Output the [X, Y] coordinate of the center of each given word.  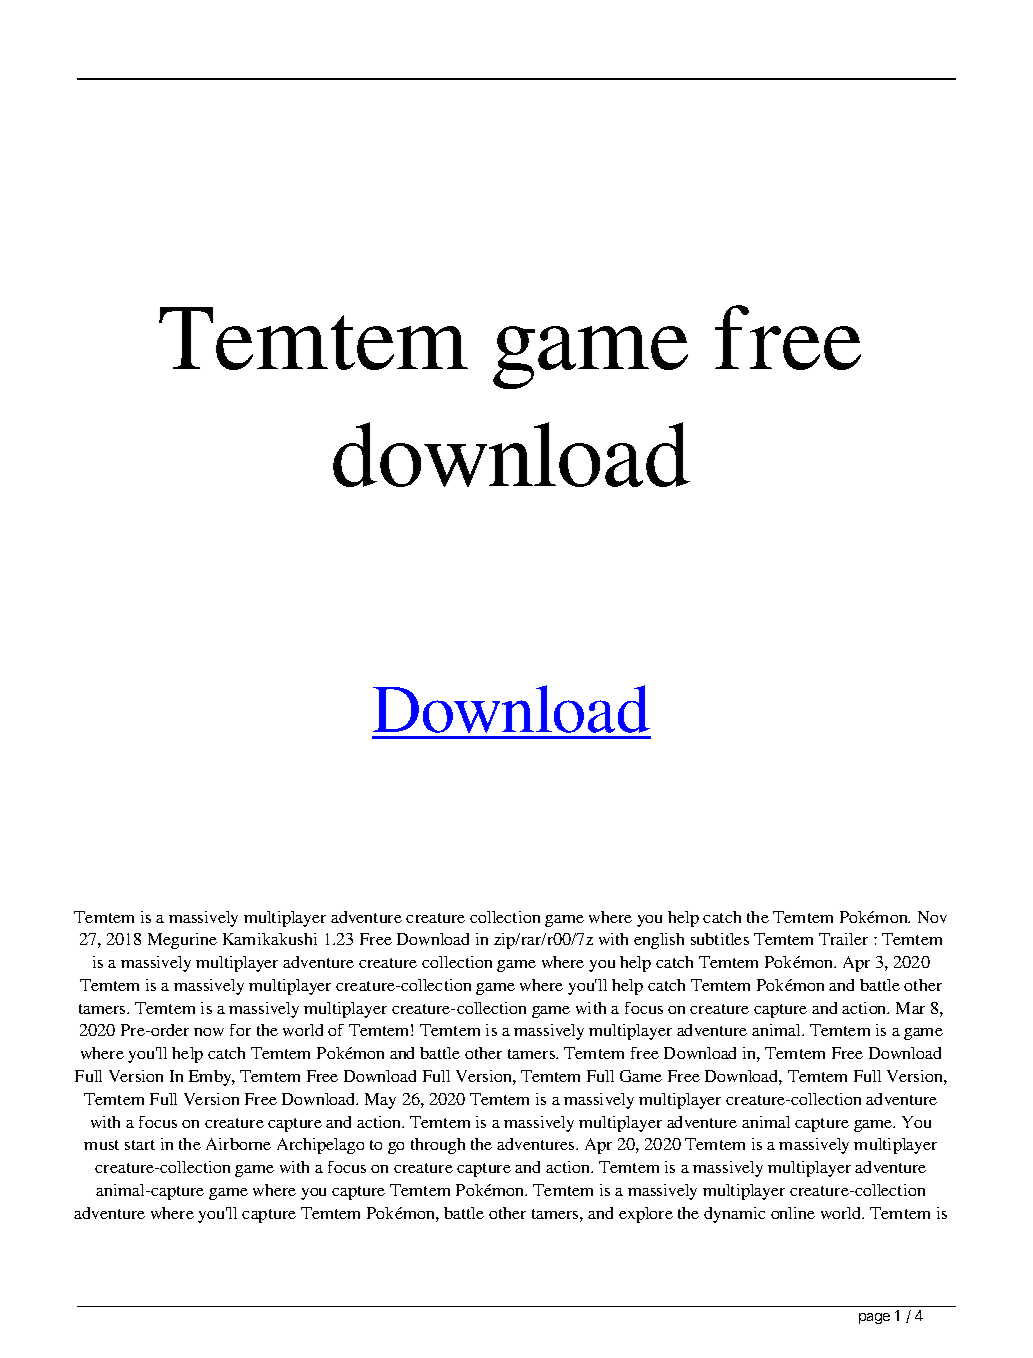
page [874, 1318]
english [659, 941]
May [380, 1101]
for [240, 1030]
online [793, 1213]
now [209, 1032]
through [438, 1146]
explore [646, 1215]
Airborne [238, 1144]
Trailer [843, 939]
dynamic [734, 1215]
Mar [910, 1008]
